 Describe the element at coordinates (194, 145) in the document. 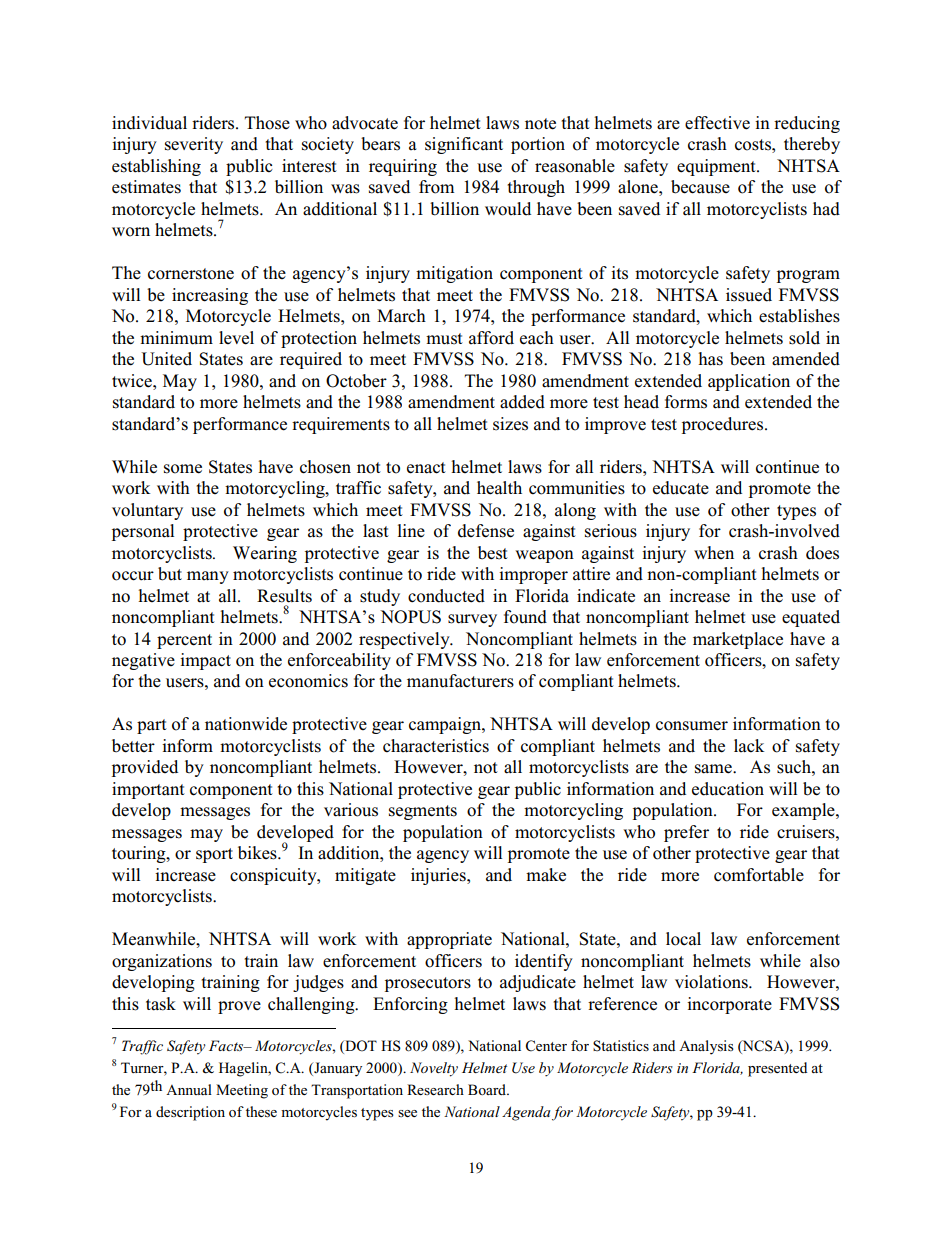

I see `severity` at that location.
